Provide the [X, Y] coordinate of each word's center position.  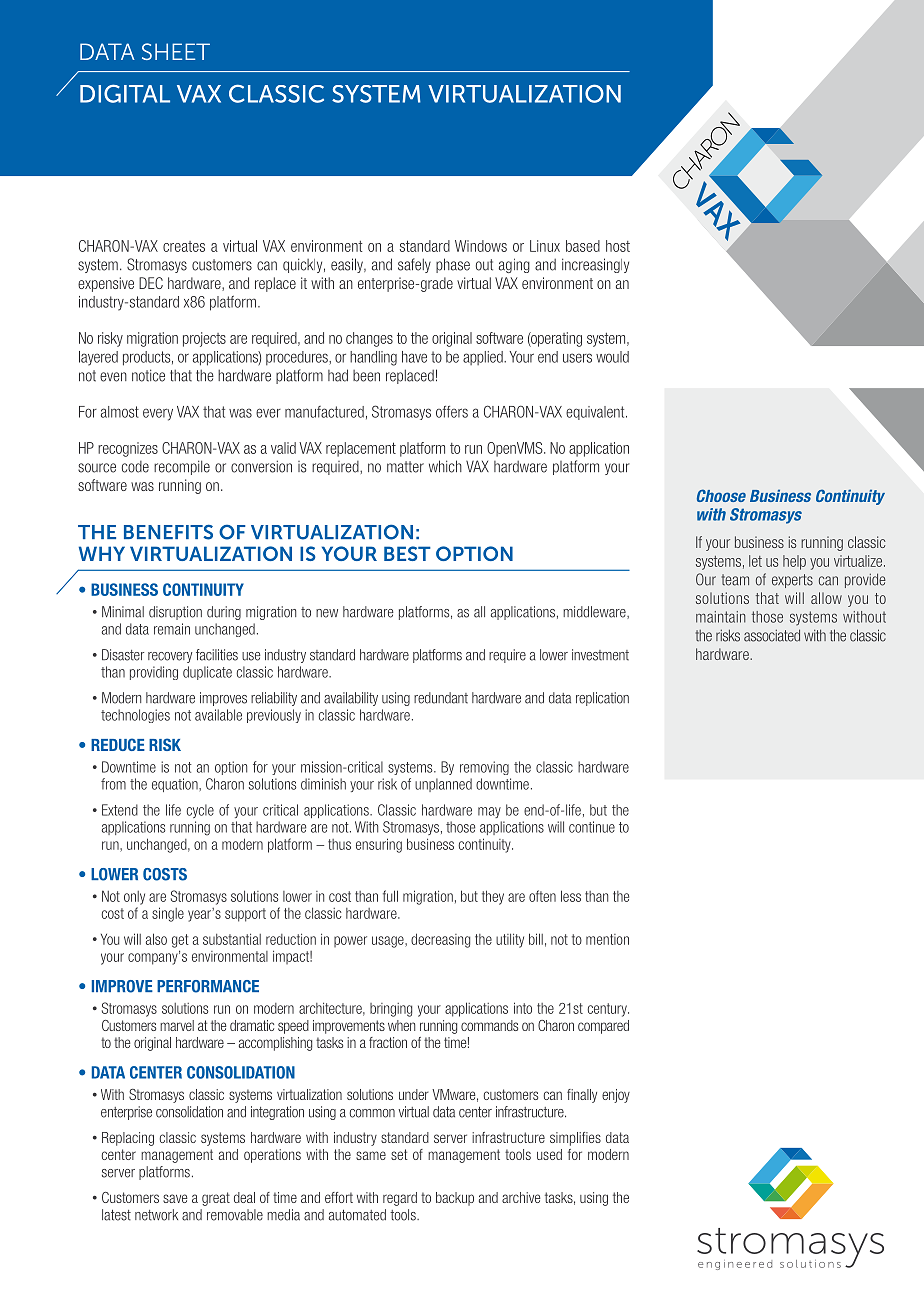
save [175, 1198]
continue [592, 827]
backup [455, 1199]
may [489, 812]
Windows [481, 246]
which [445, 466]
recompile [182, 467]
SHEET [176, 51]
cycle [200, 811]
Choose [721, 495]
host [618, 246]
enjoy [616, 1096]
